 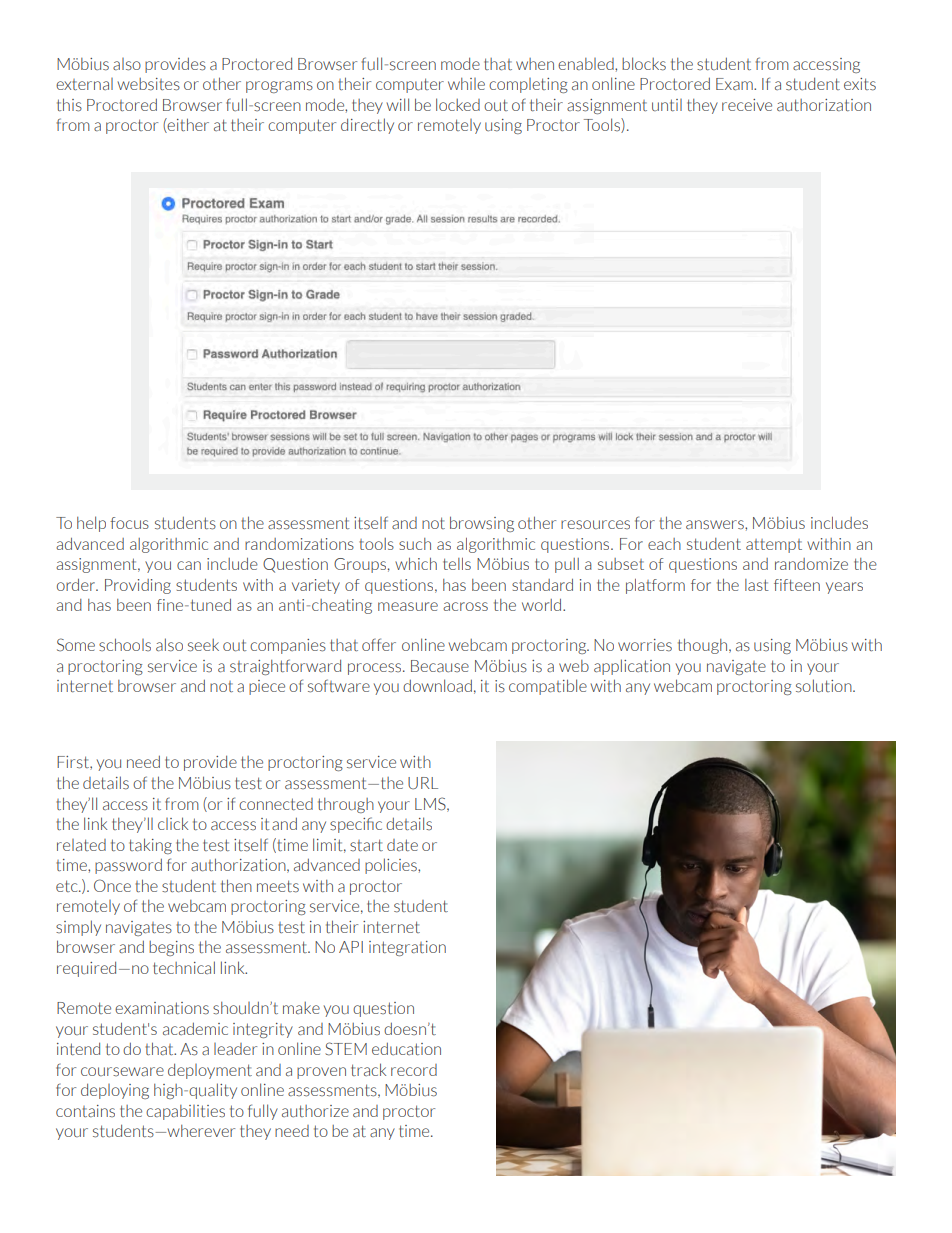 What do you see at coordinates (149, 84) in the document?
I see `websites` at bounding box center [149, 84].
